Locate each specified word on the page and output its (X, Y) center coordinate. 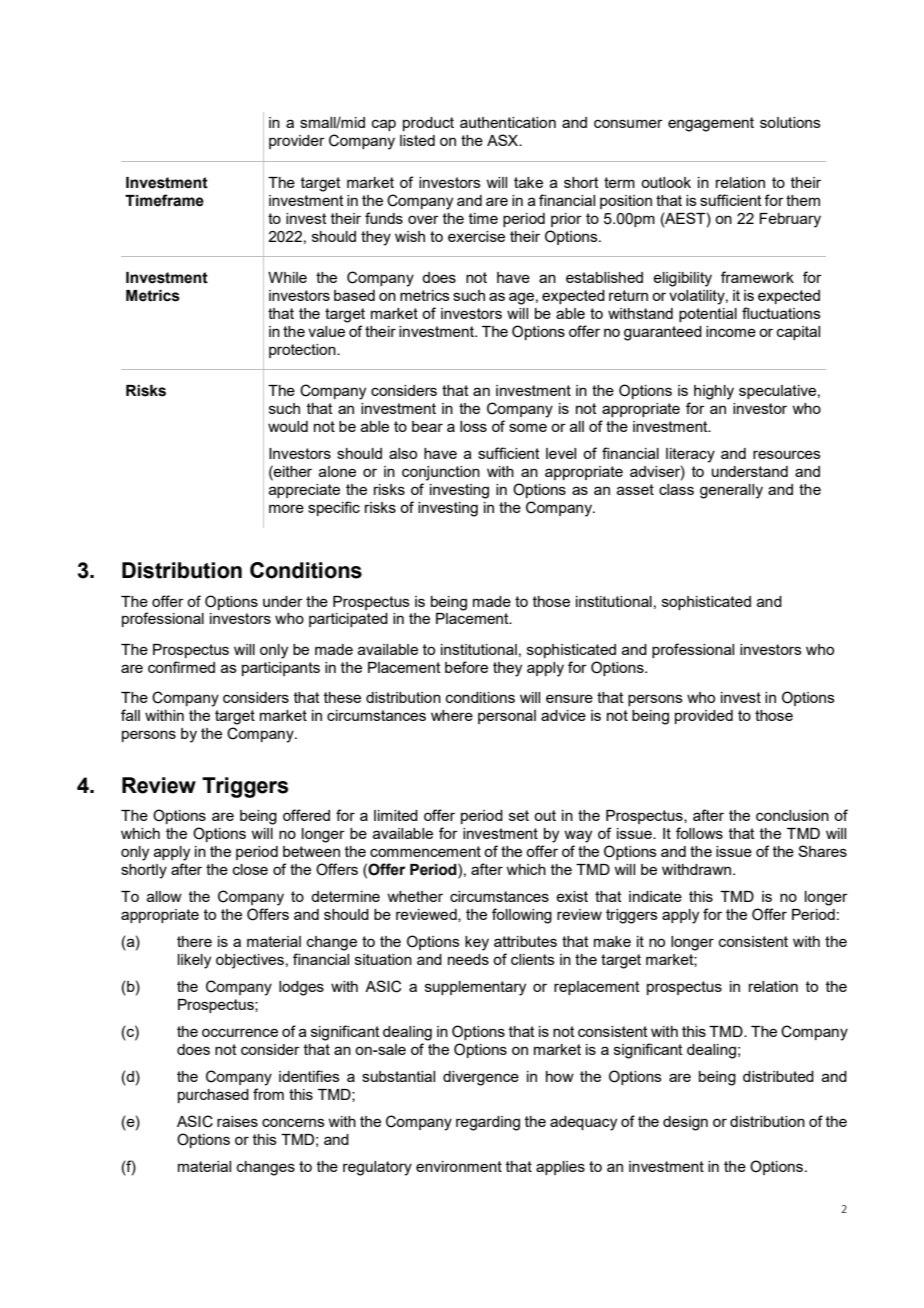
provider (297, 142)
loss (473, 426)
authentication (508, 122)
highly (714, 392)
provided (704, 717)
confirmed (181, 667)
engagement (711, 124)
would (288, 426)
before (466, 667)
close (250, 869)
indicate (655, 896)
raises (237, 1121)
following (522, 916)
